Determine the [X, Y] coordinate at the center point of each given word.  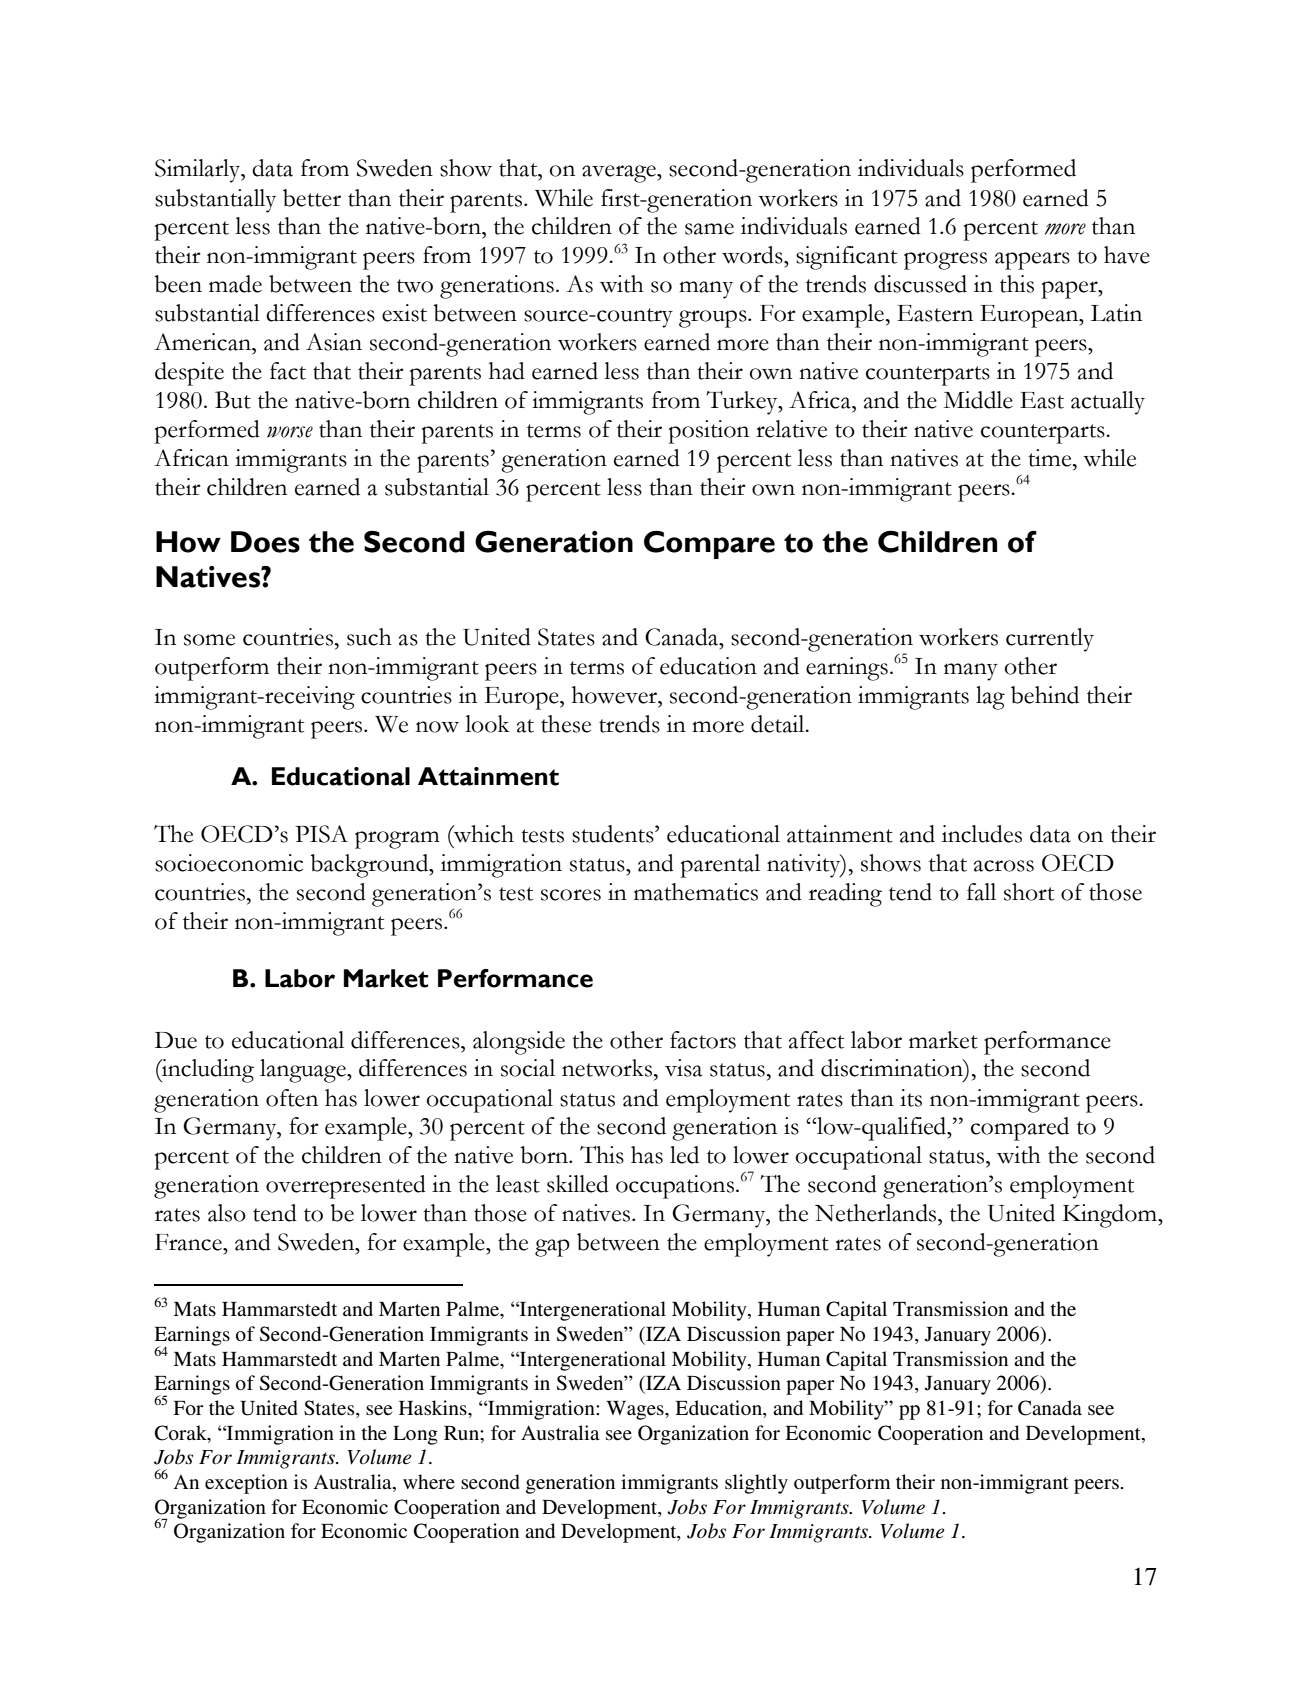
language [304, 1071]
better [312, 198]
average [620, 174]
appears [1032, 261]
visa [683, 1068]
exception [246, 1484]
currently [1050, 640]
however [616, 695]
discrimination [893, 1068]
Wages [636, 1410]
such [369, 637]
